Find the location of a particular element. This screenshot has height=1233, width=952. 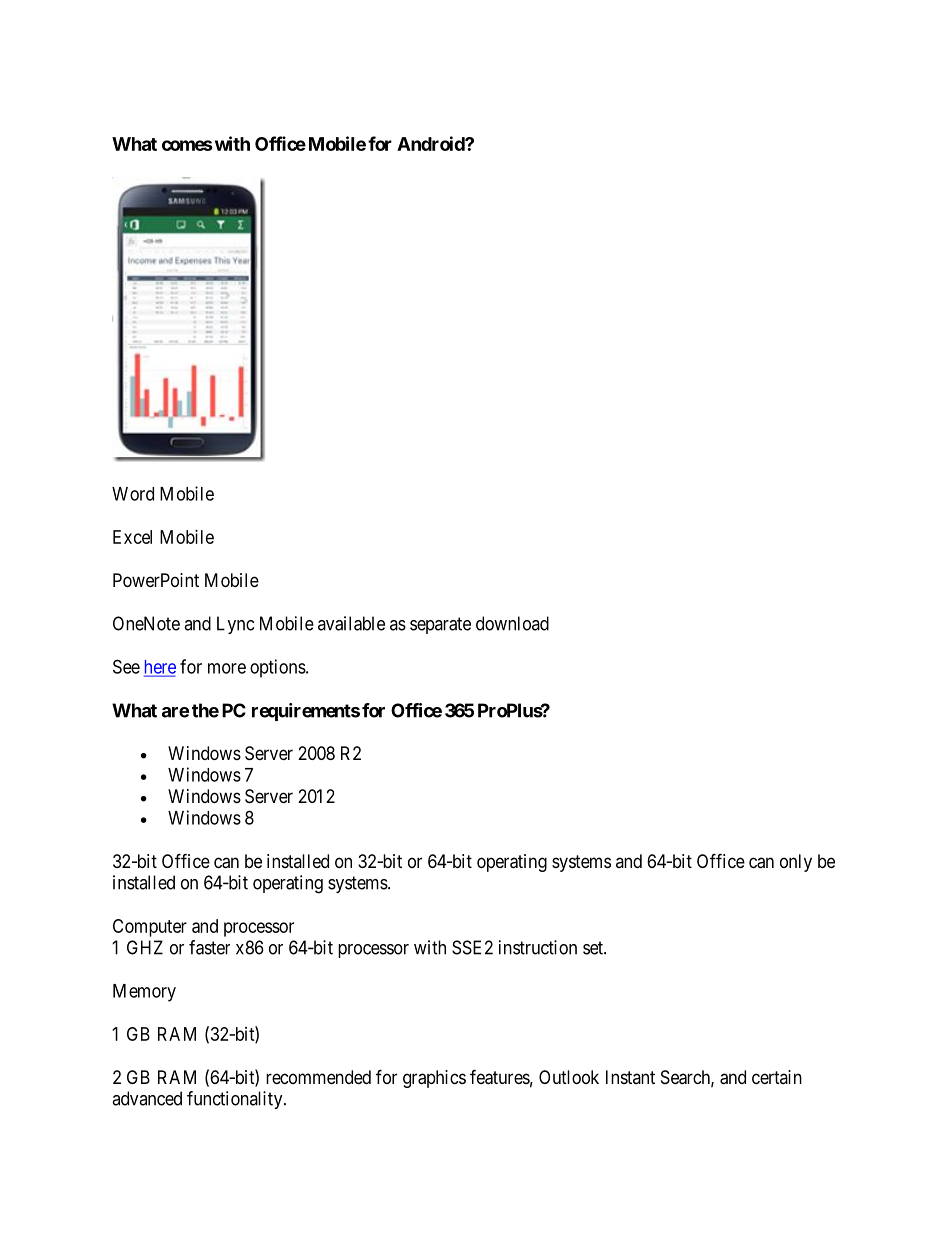

only is located at coordinates (796, 863).
